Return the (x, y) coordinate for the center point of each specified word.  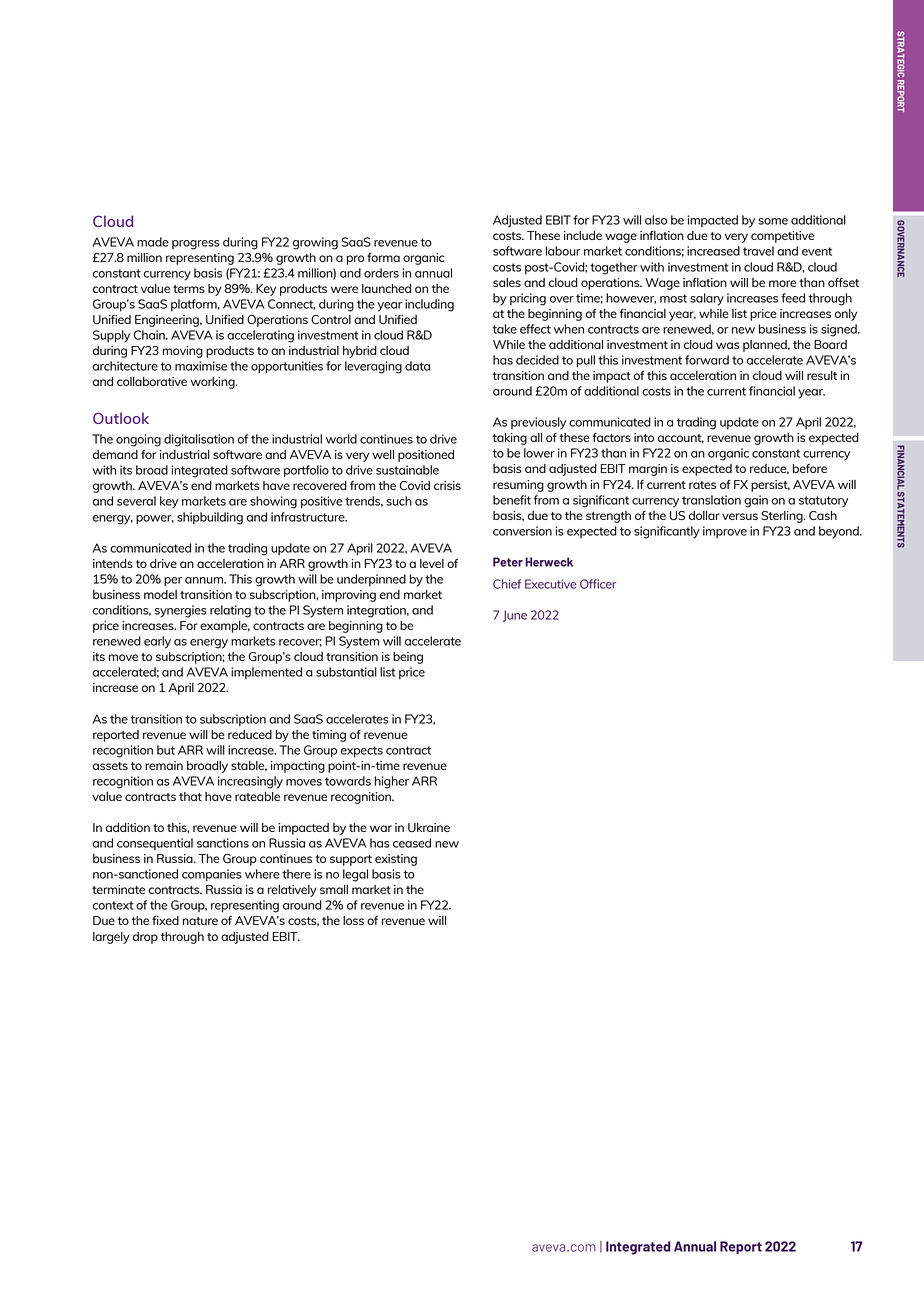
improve (725, 532)
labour (563, 251)
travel (758, 251)
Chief (507, 584)
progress (196, 245)
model (160, 594)
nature (200, 921)
